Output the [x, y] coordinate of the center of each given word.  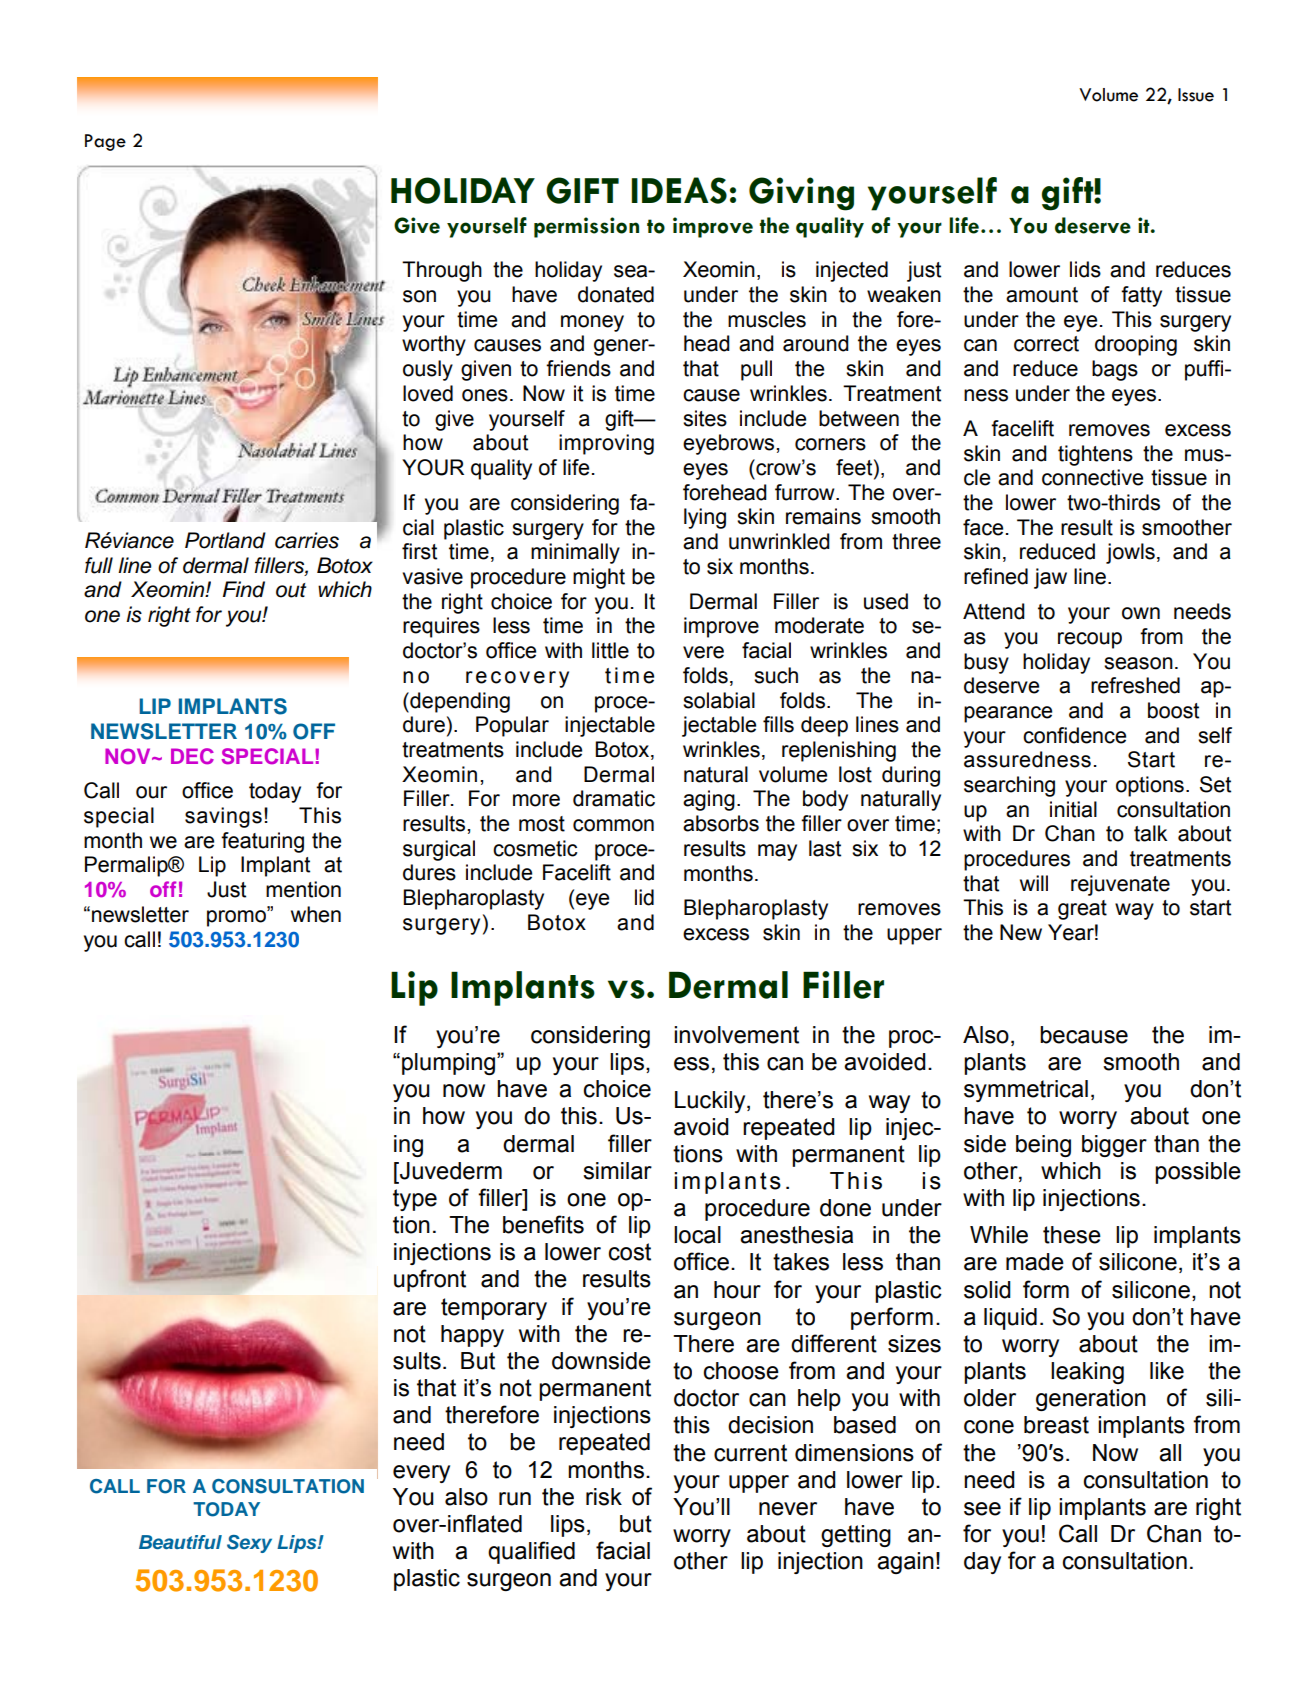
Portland [225, 540]
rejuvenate [1120, 885]
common [613, 825]
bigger [1114, 1146]
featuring [262, 842]
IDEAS [679, 190]
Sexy [249, 1544]
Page [105, 142]
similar [617, 1171]
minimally [575, 553]
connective [1092, 477]
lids [1085, 269]
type [415, 1200]
